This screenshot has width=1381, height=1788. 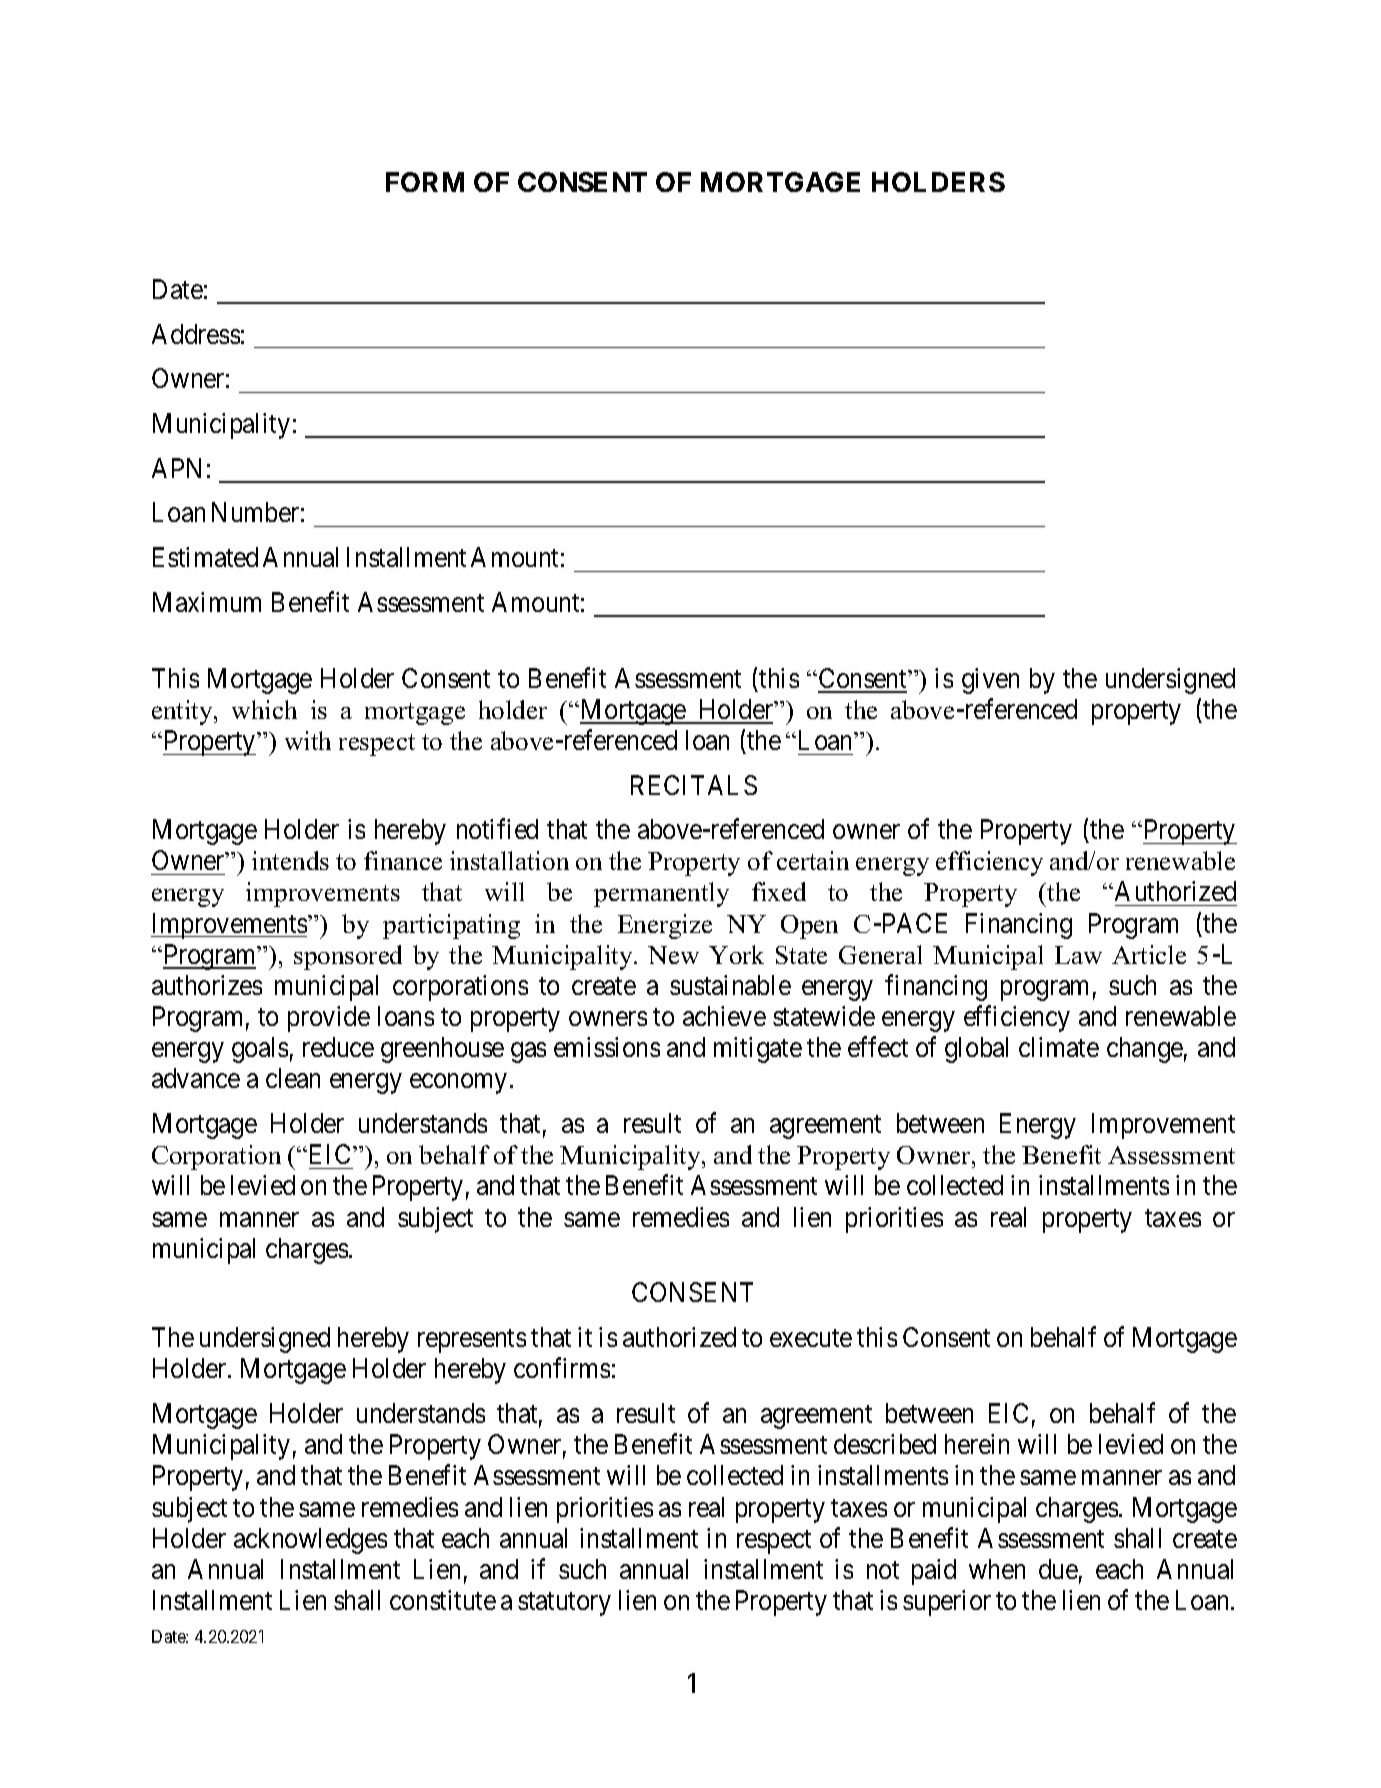 What do you see at coordinates (1078, 955) in the screenshot?
I see `Law` at bounding box center [1078, 955].
